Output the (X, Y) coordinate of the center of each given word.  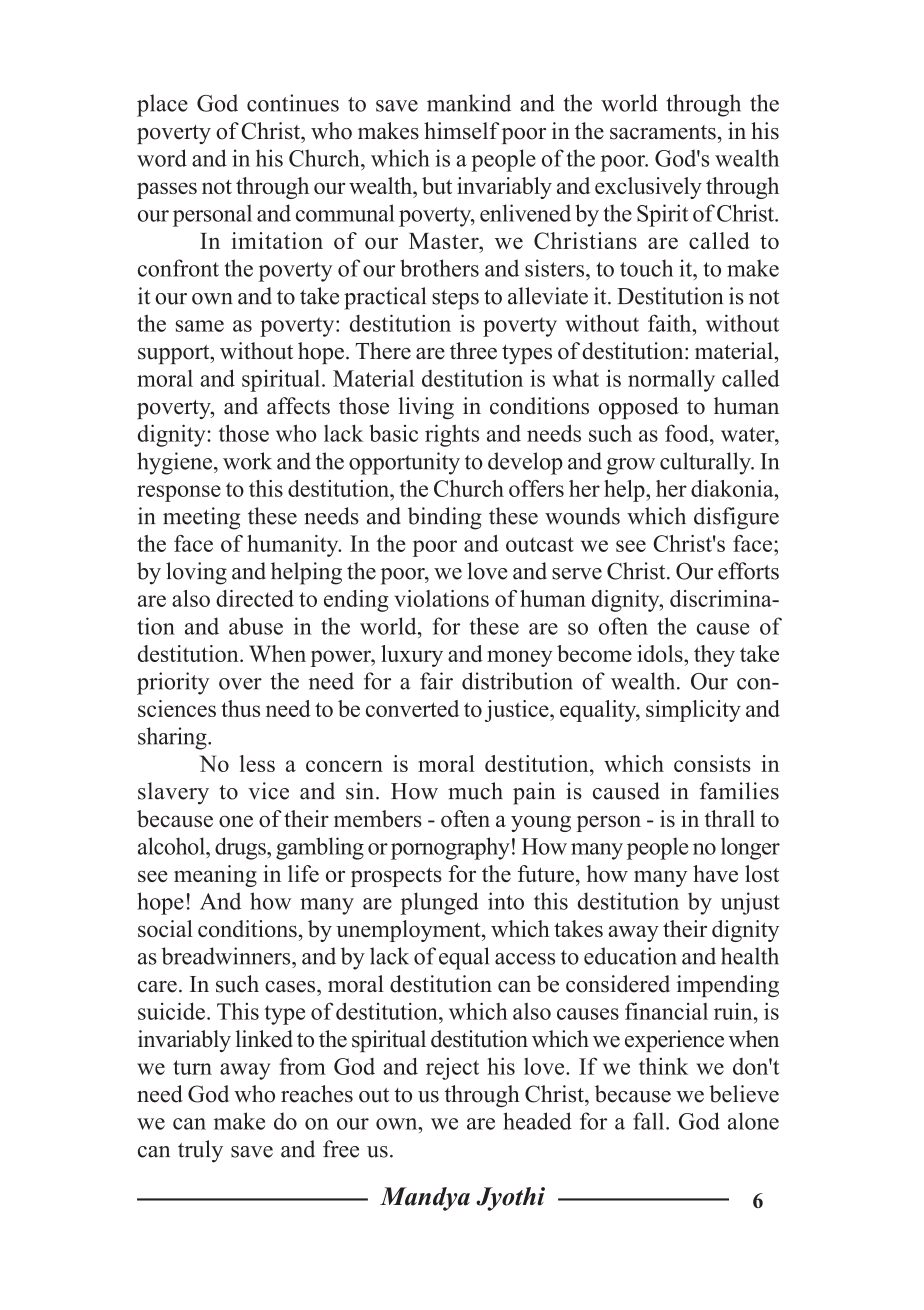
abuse (256, 626)
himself (461, 131)
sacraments (663, 132)
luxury (412, 656)
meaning (215, 876)
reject (452, 1069)
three (473, 351)
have (715, 873)
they (714, 656)
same (200, 326)
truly (200, 1151)
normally (671, 380)
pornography (450, 848)
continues (293, 103)
